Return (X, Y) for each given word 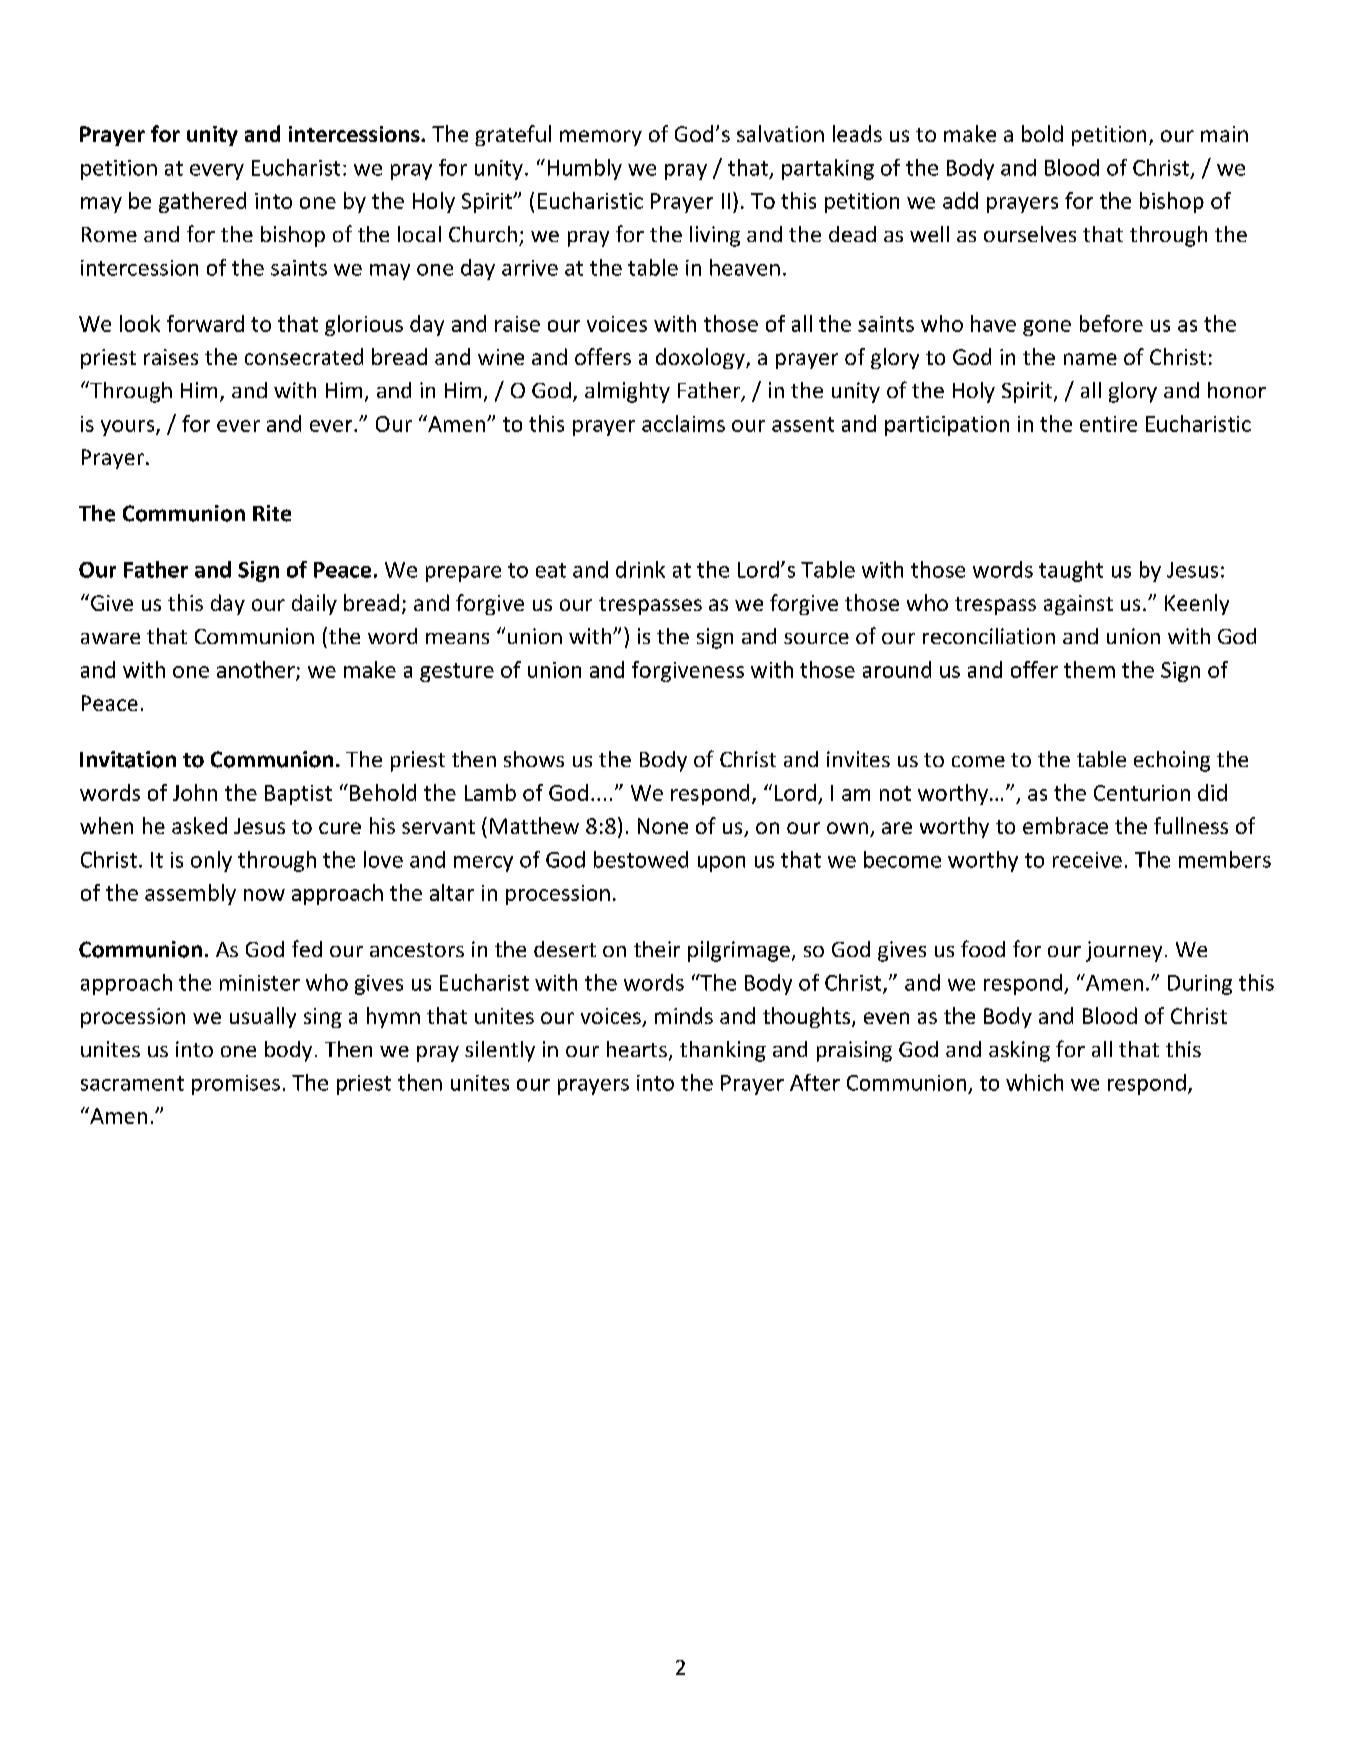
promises (236, 1085)
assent (803, 424)
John (195, 792)
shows (534, 759)
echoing (1172, 761)
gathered (202, 202)
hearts (637, 1049)
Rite (272, 513)
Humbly (585, 169)
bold (1042, 133)
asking (1019, 1051)
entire (1108, 424)
